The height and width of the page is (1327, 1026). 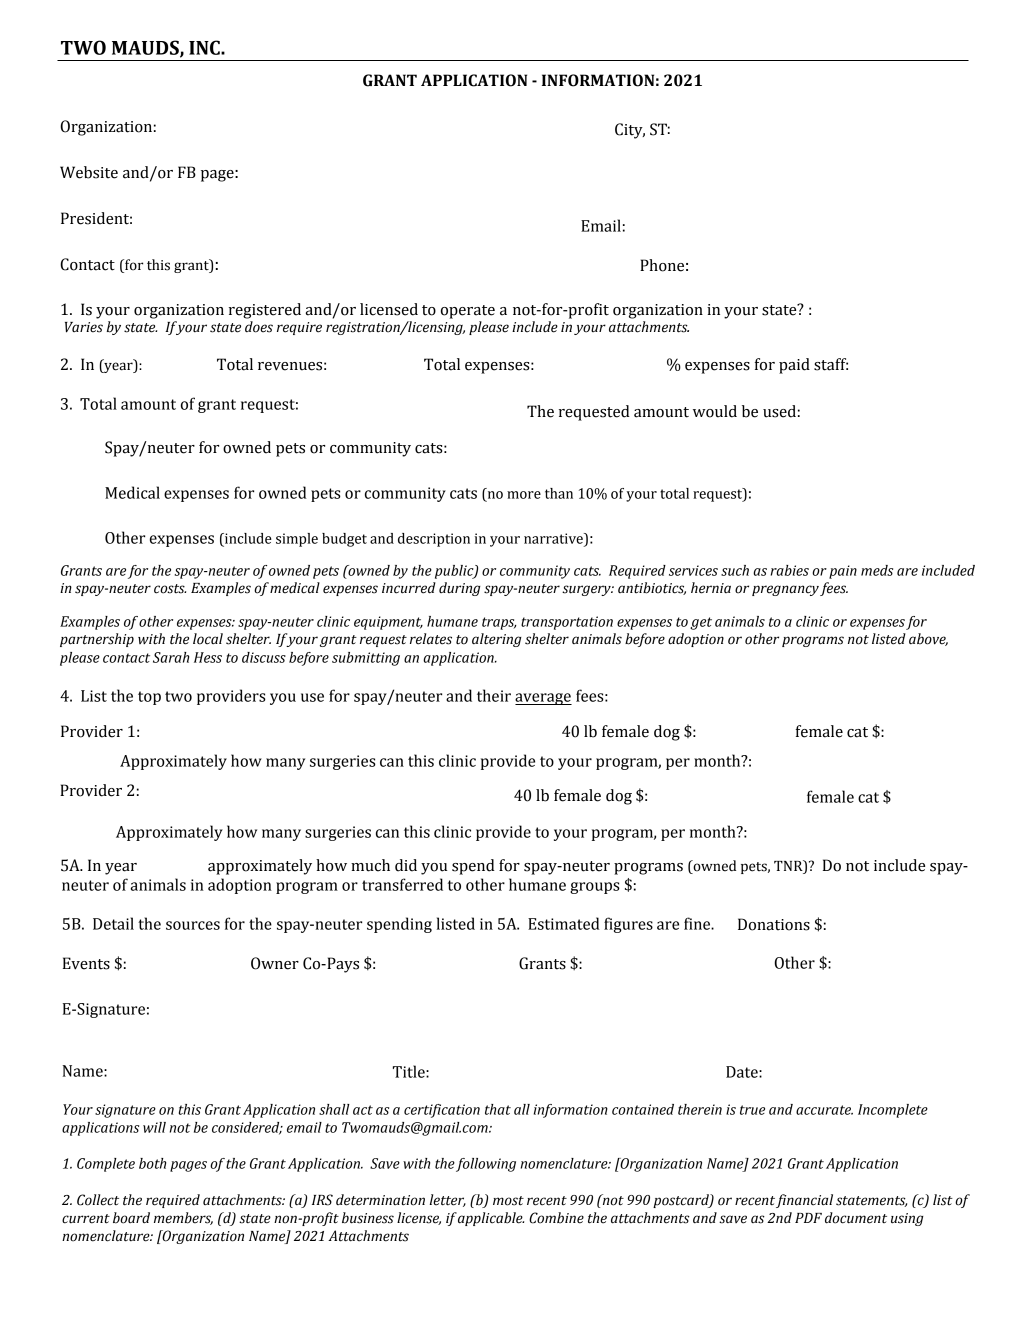 What do you see at coordinates (208, 639) in the page?
I see `local` at bounding box center [208, 639].
